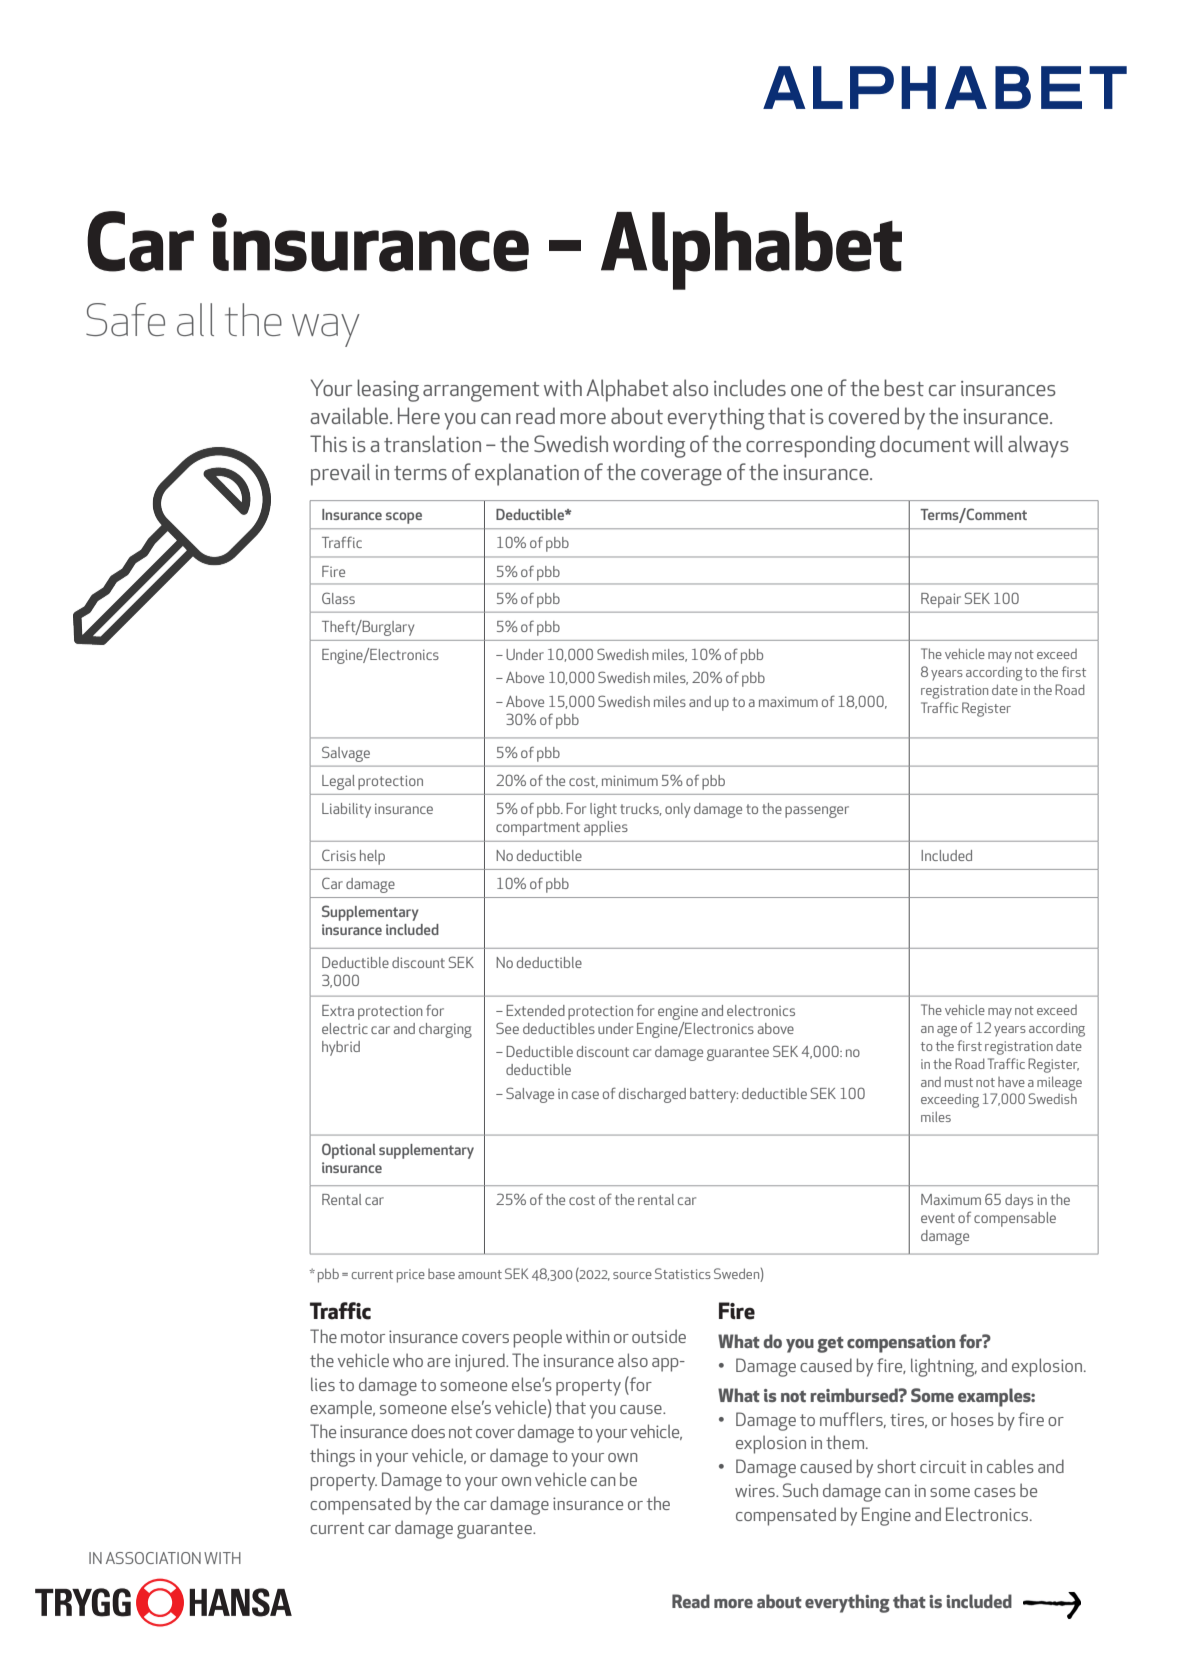 Image resolution: width=1183 pixels, height=1673 pixels. I want to click on ASSOCIATION, so click(153, 1558).
